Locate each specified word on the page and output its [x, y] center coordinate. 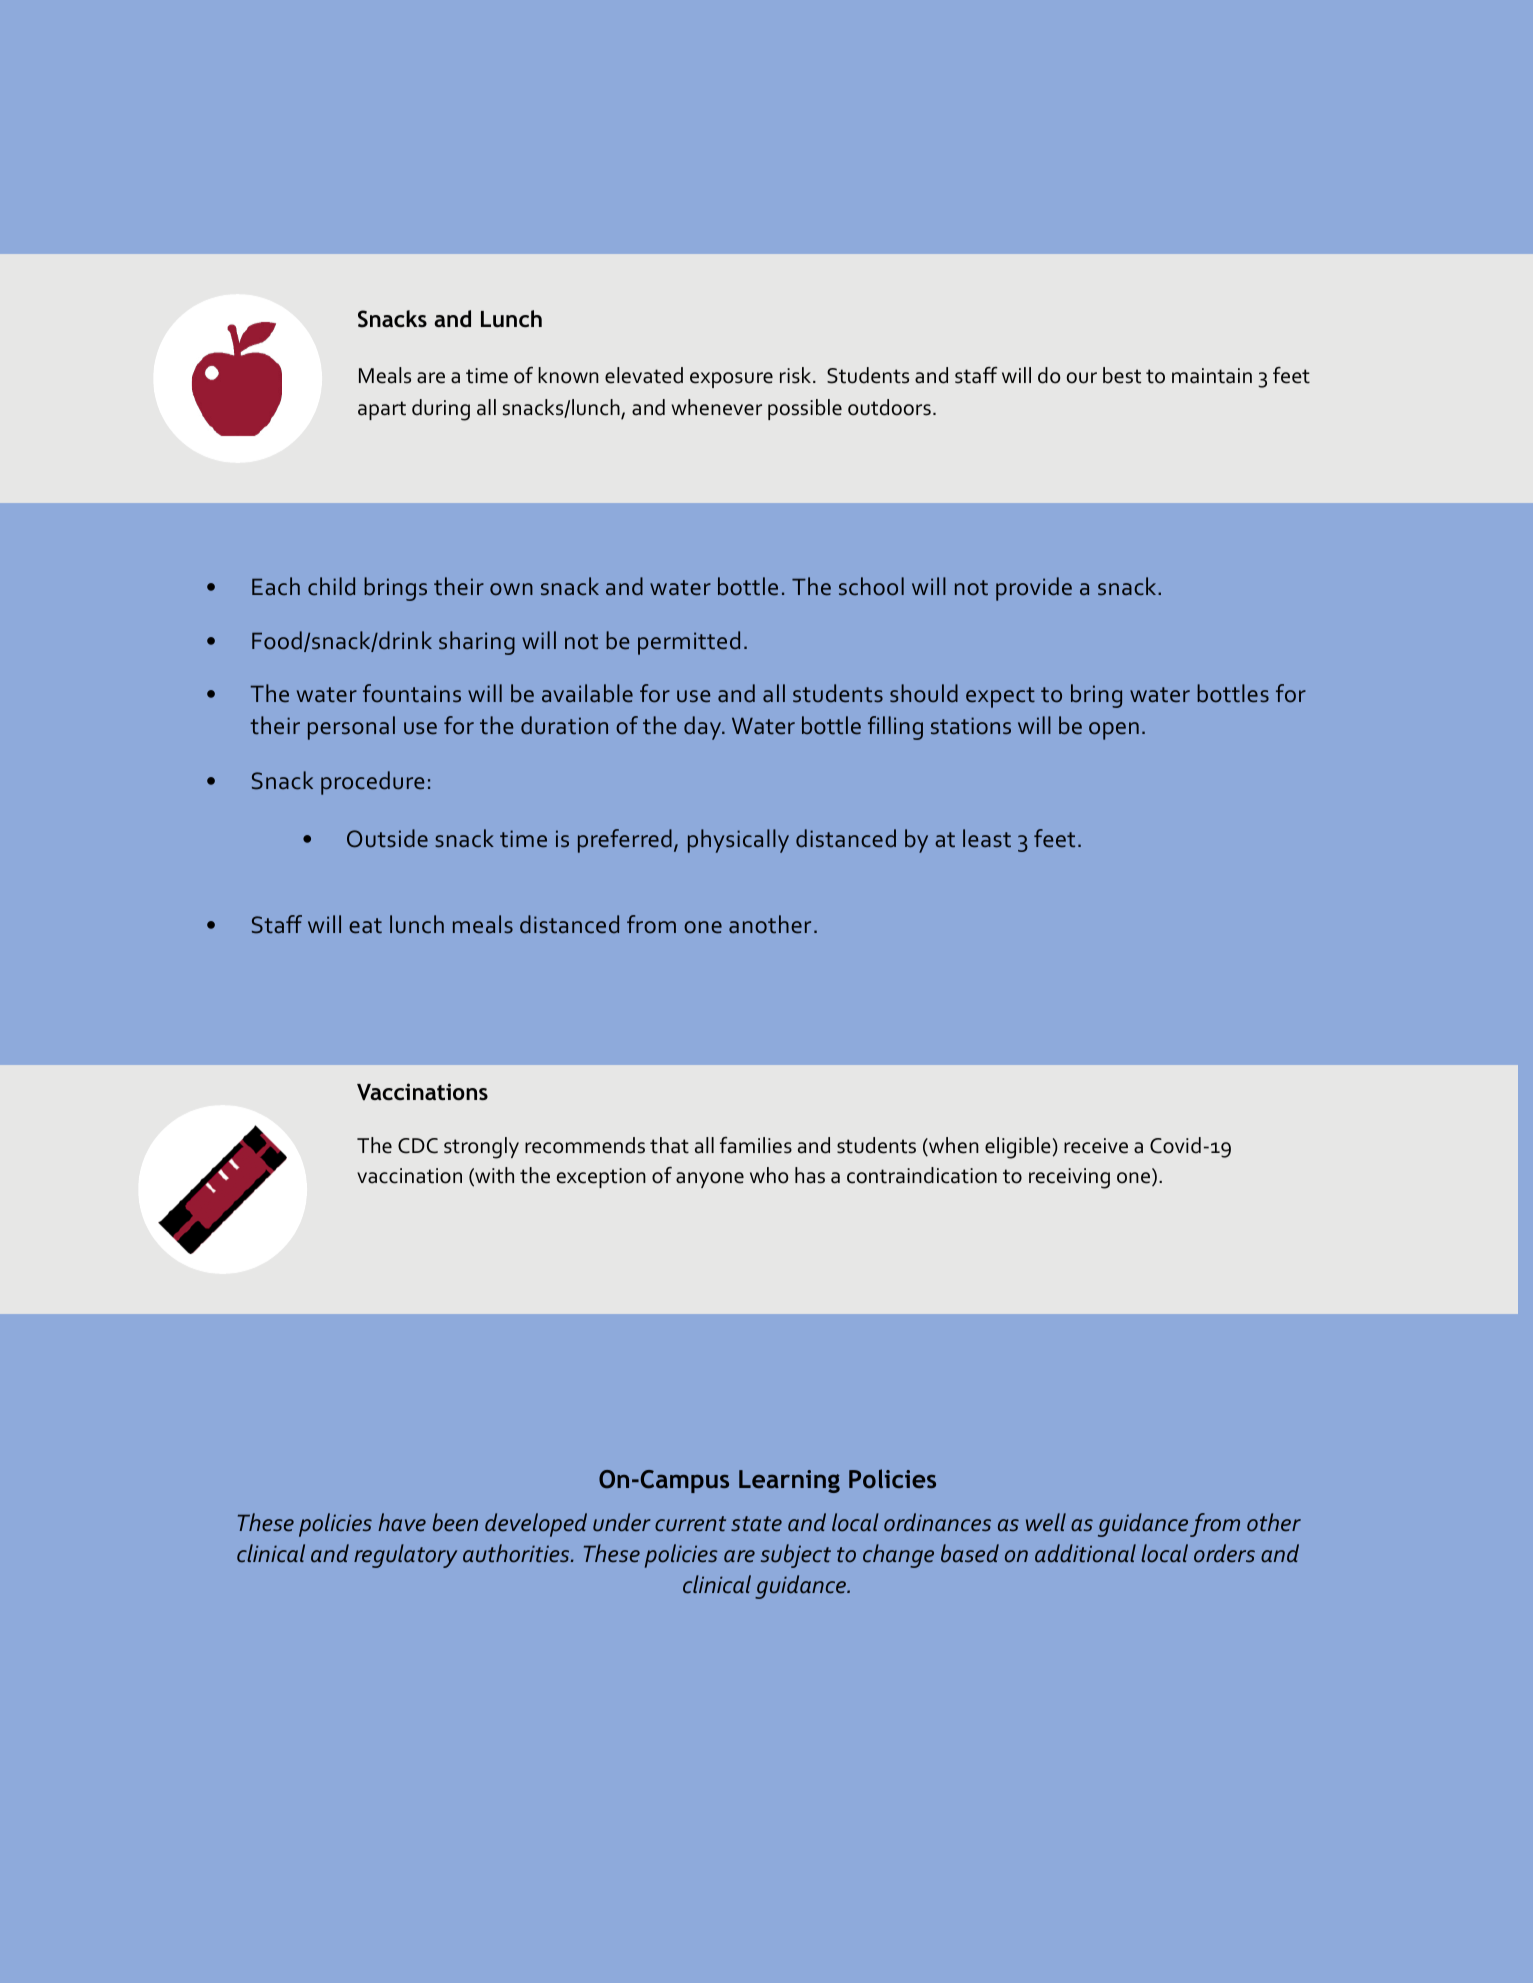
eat [365, 926]
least [987, 838]
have [402, 1522]
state [756, 1524]
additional [1085, 1553]
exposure [731, 380]
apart [382, 410]
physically [738, 841]
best [1122, 375]
